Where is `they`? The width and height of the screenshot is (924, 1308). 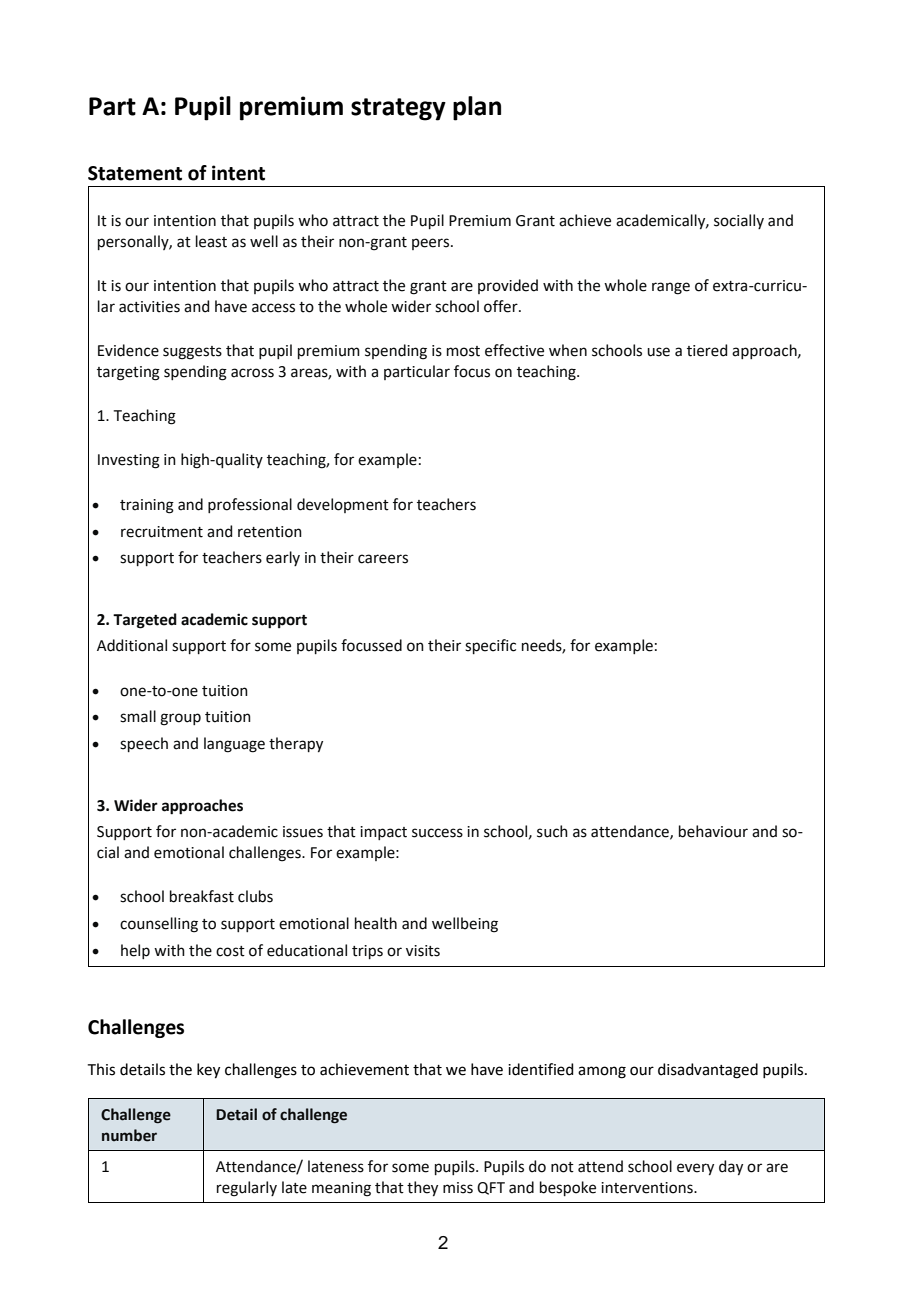 they is located at coordinates (422, 1188).
